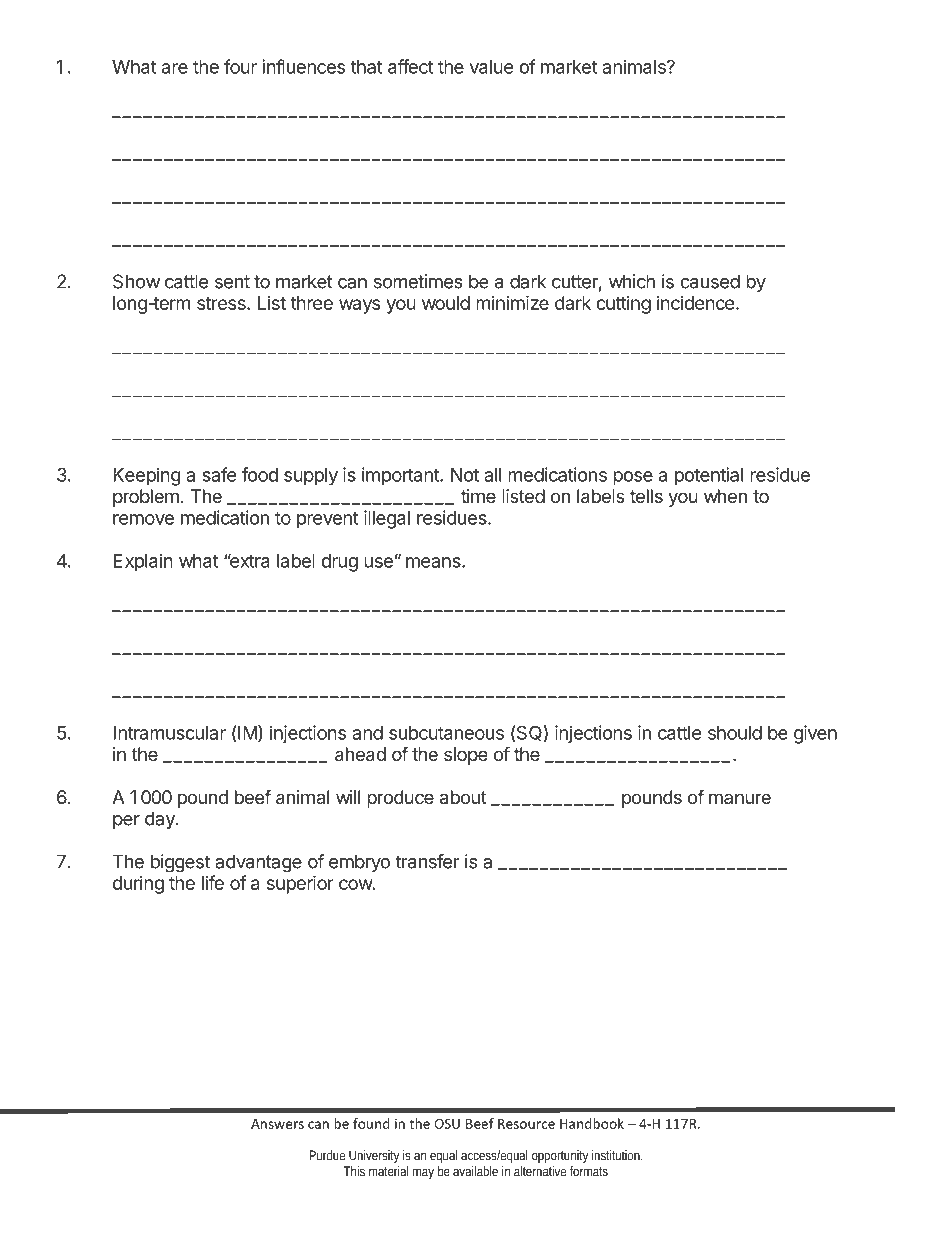 This screenshot has width=952, height=1233. Describe the element at coordinates (465, 475) in the screenshot. I see `Not` at that location.
